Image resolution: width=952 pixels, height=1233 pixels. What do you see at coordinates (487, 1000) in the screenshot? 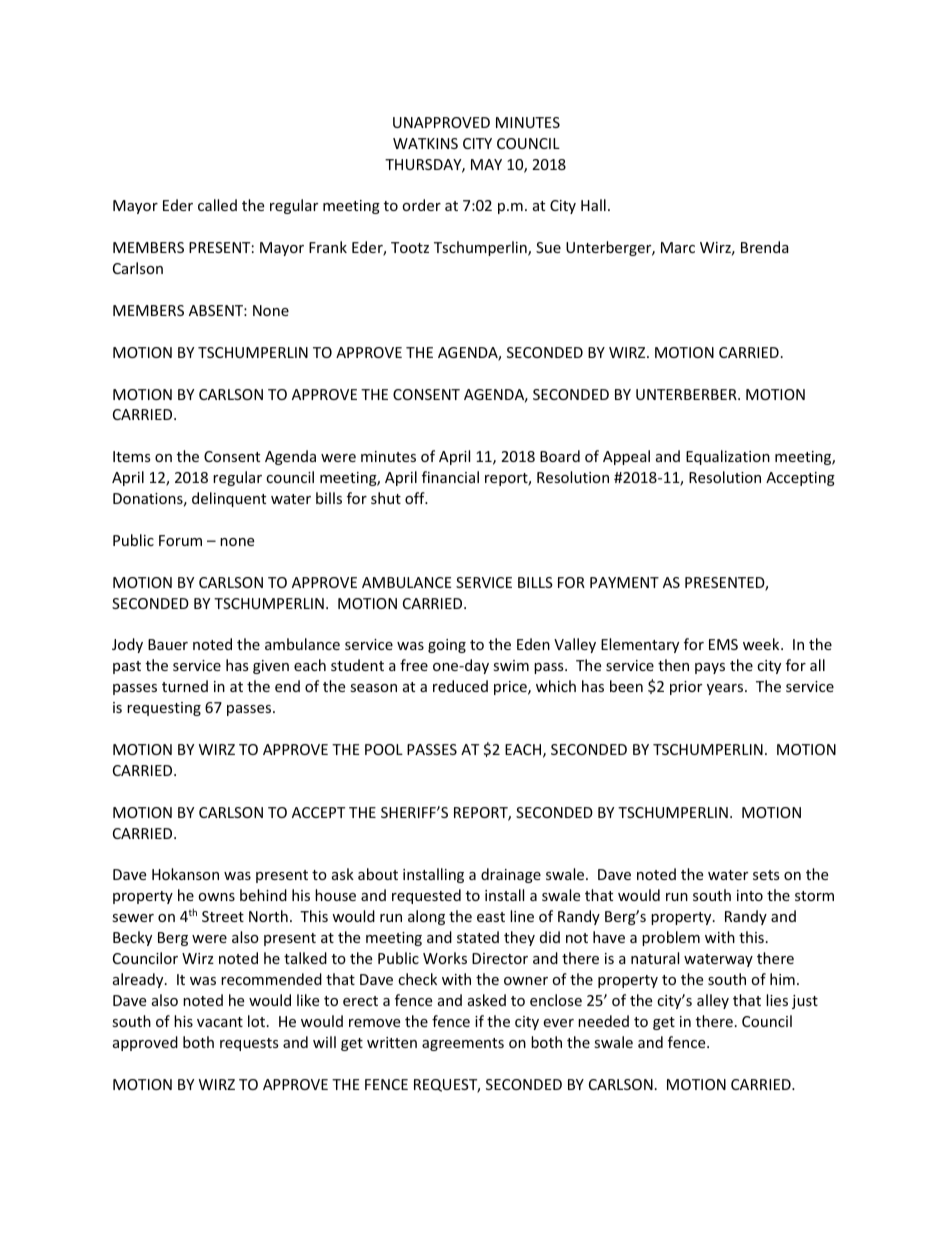
I see `asked` at bounding box center [487, 1000].
